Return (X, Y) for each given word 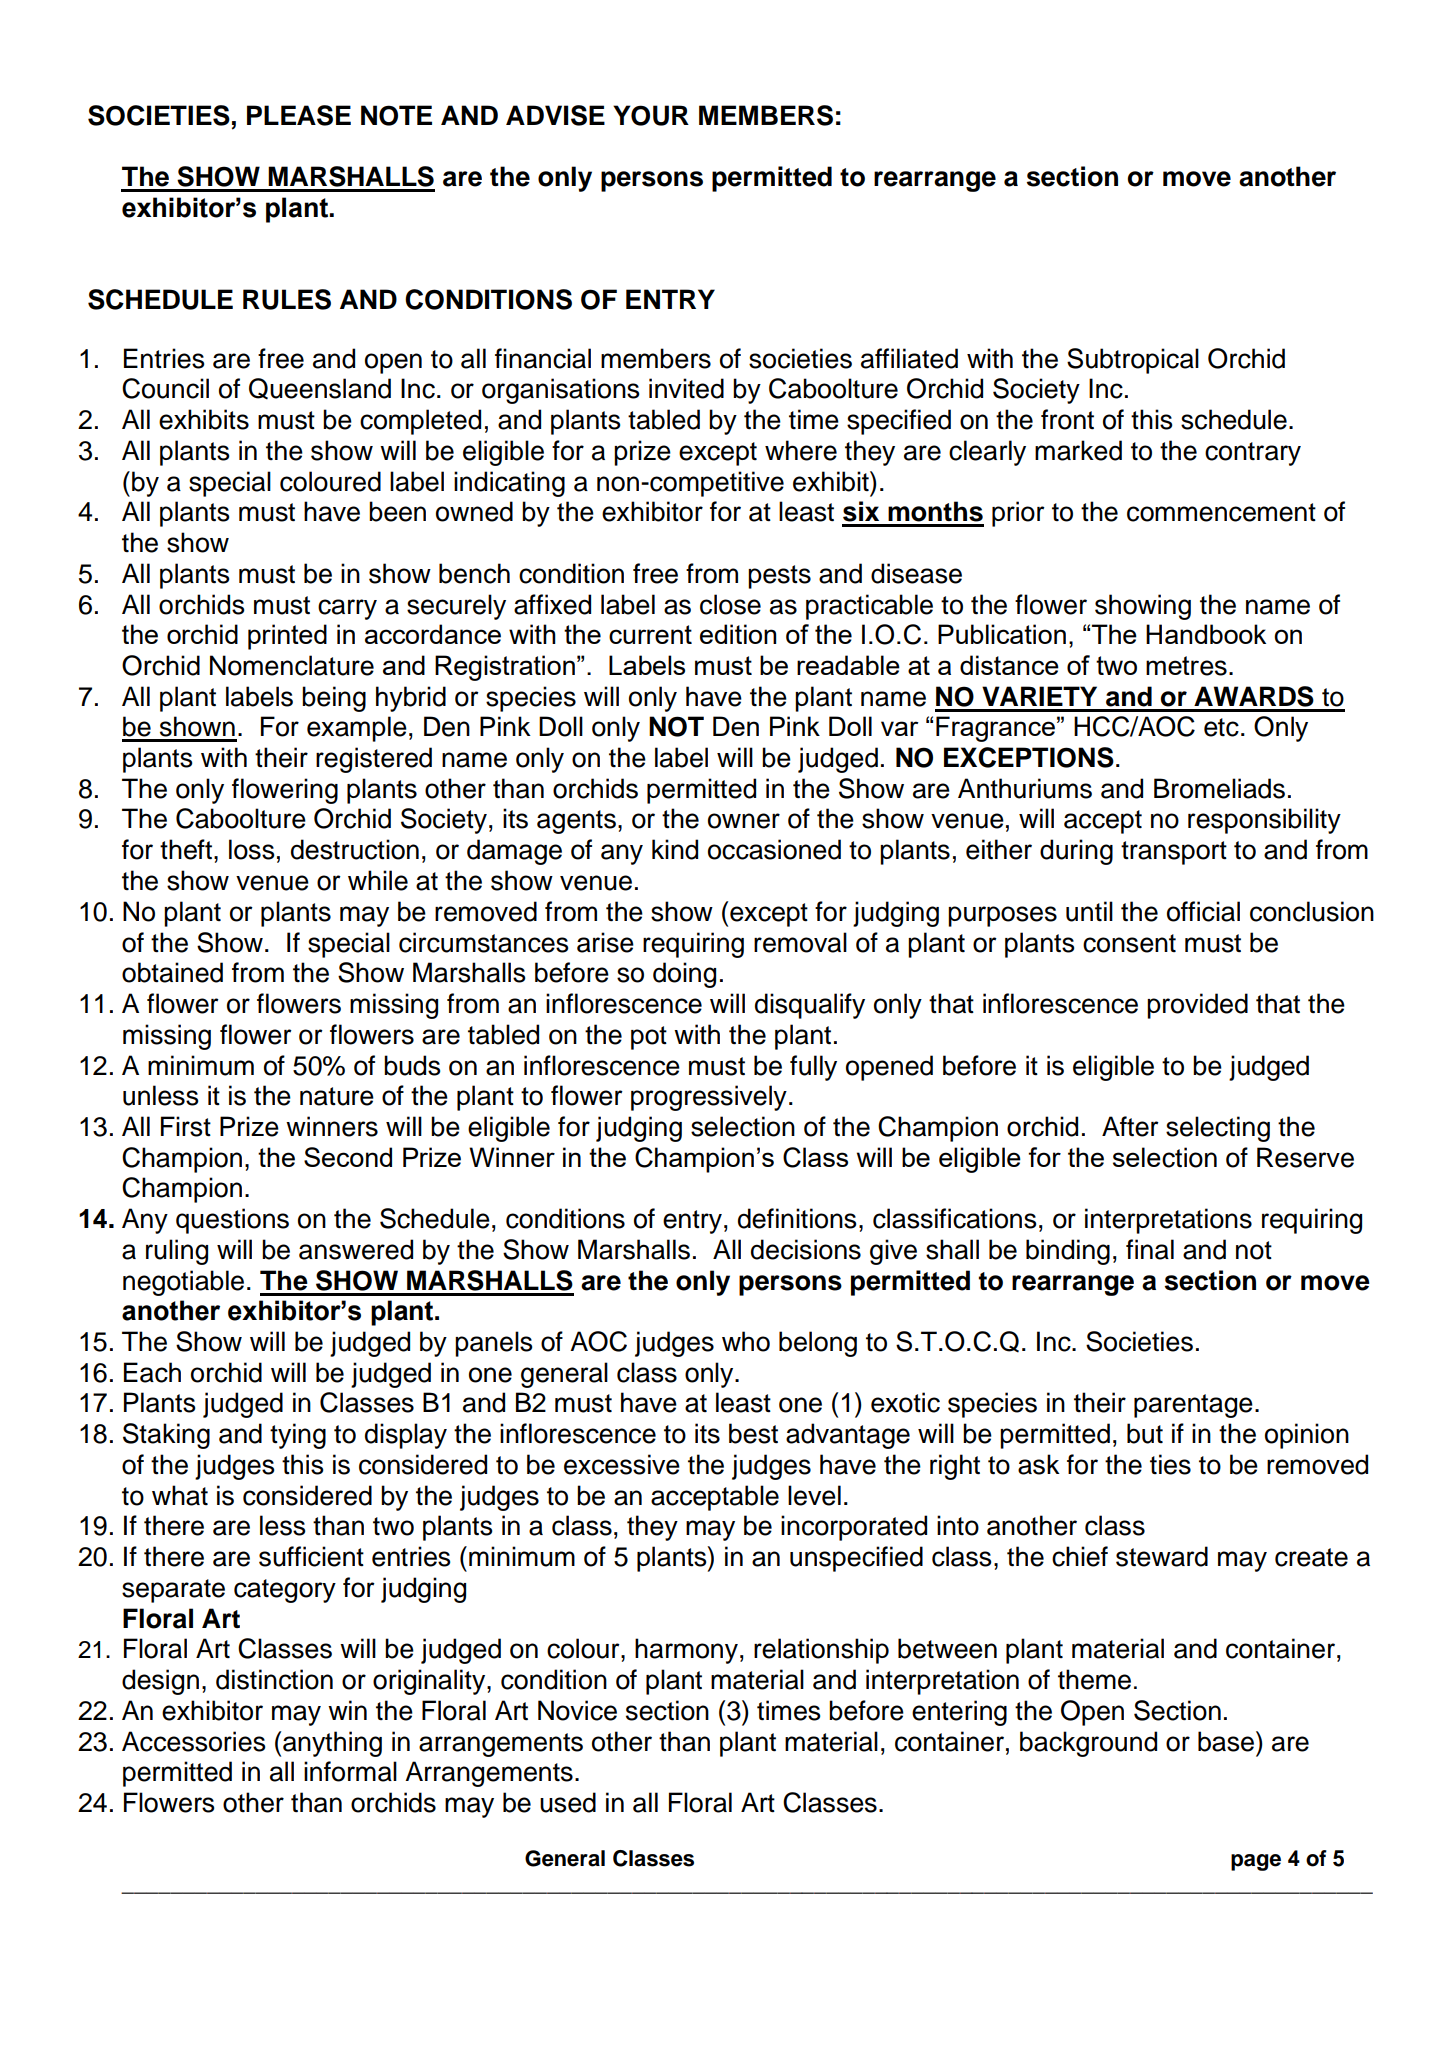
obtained (172, 972)
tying (298, 1436)
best (753, 1433)
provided (1197, 1006)
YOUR (651, 115)
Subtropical (1133, 361)
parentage (1193, 1406)
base (1226, 1741)
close (730, 604)
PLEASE (299, 115)
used (568, 1802)
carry (347, 609)
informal (350, 1771)
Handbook (1206, 634)
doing (684, 975)
